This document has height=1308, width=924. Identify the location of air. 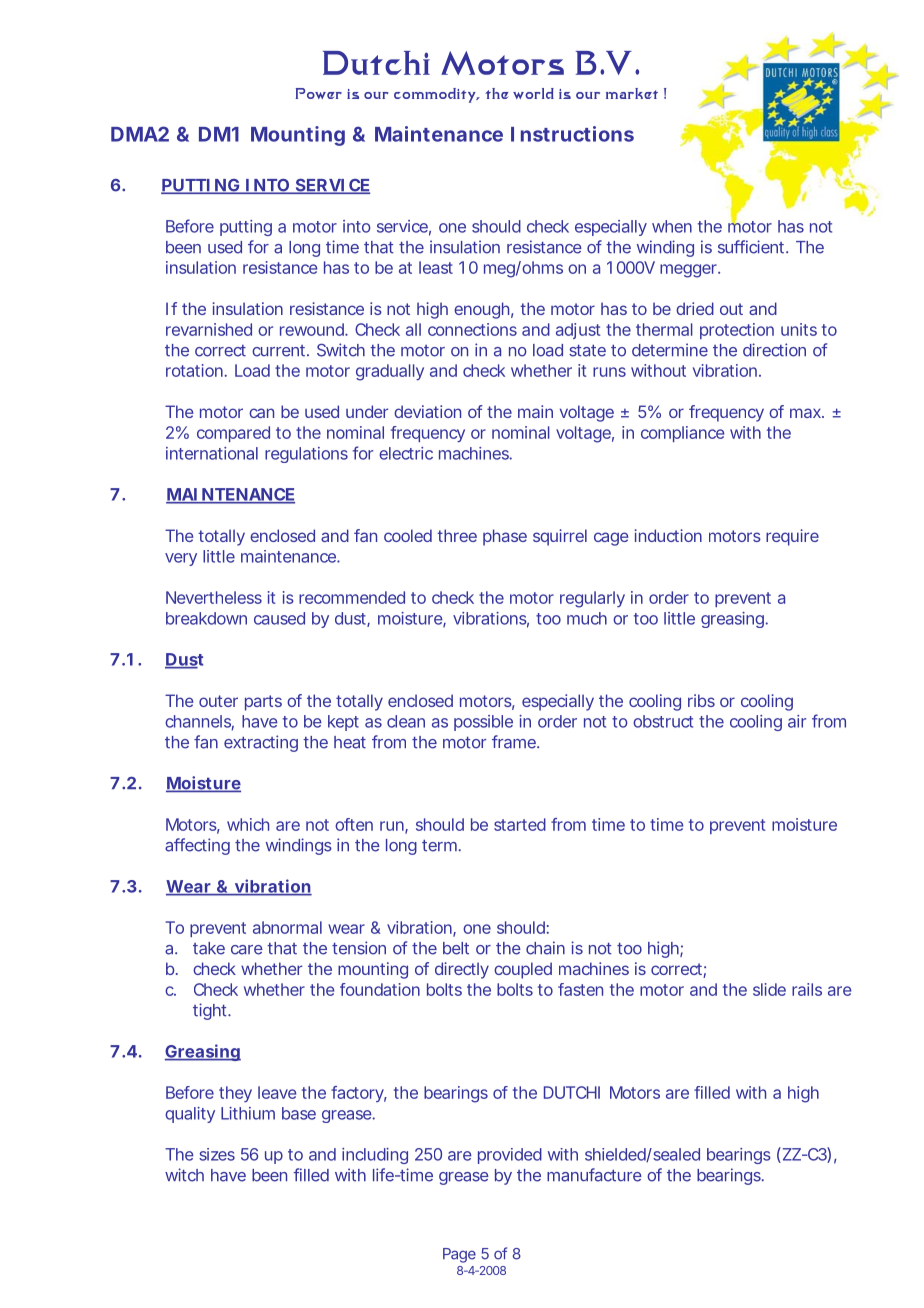
(797, 721).
